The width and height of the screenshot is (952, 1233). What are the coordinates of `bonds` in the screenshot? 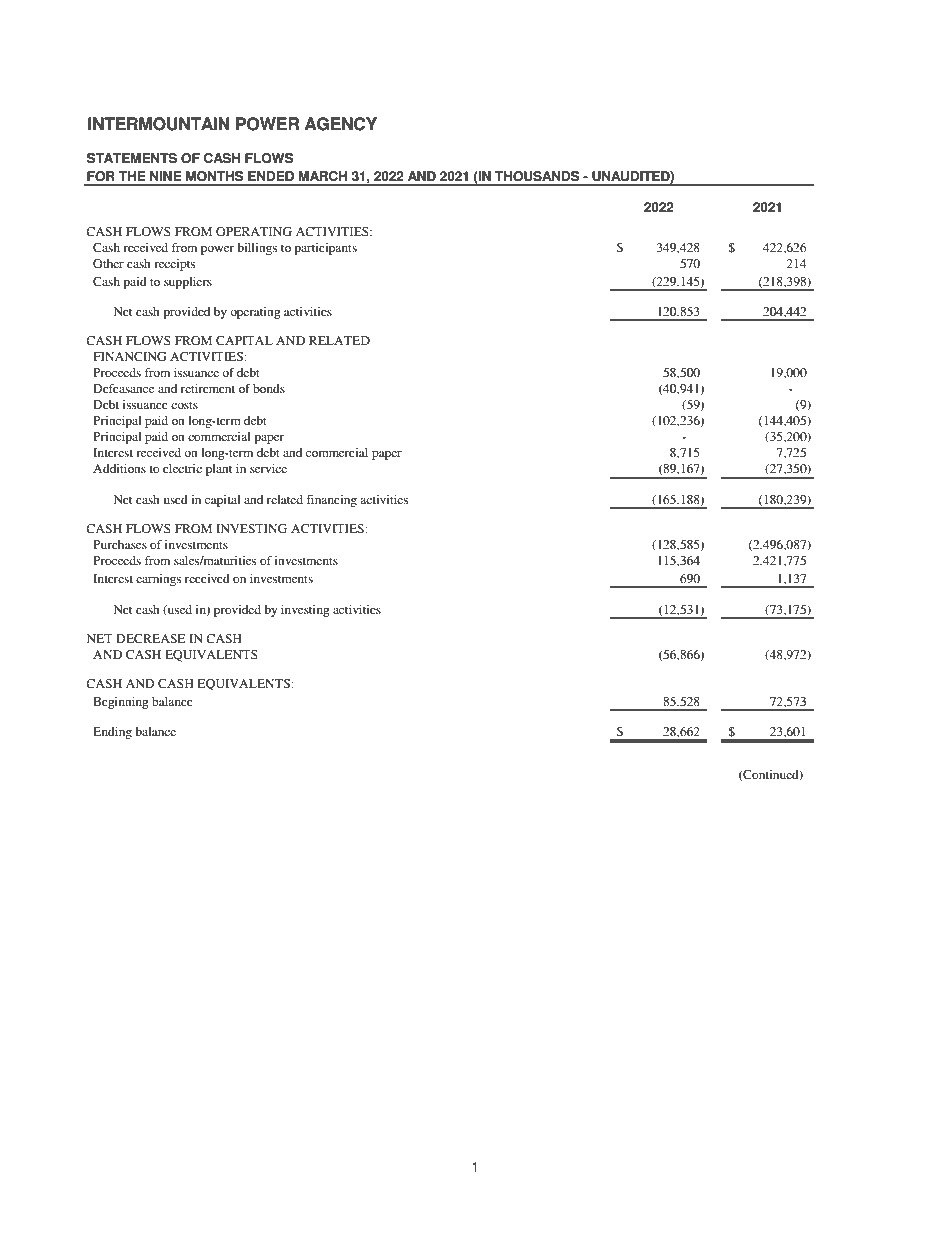 It's located at (269, 388).
